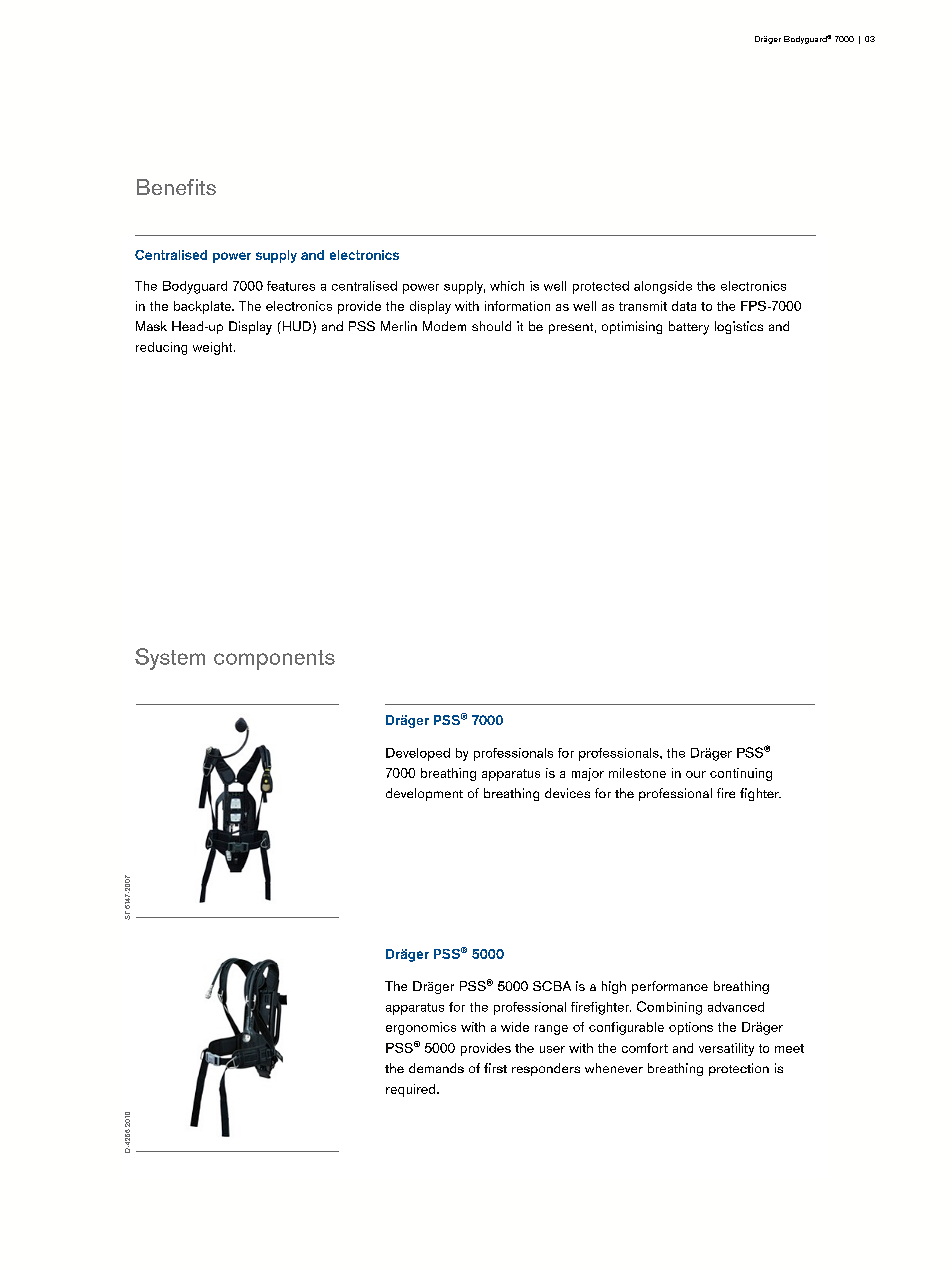 This screenshot has height=1270, width=952. I want to click on continuing, so click(741, 774).
